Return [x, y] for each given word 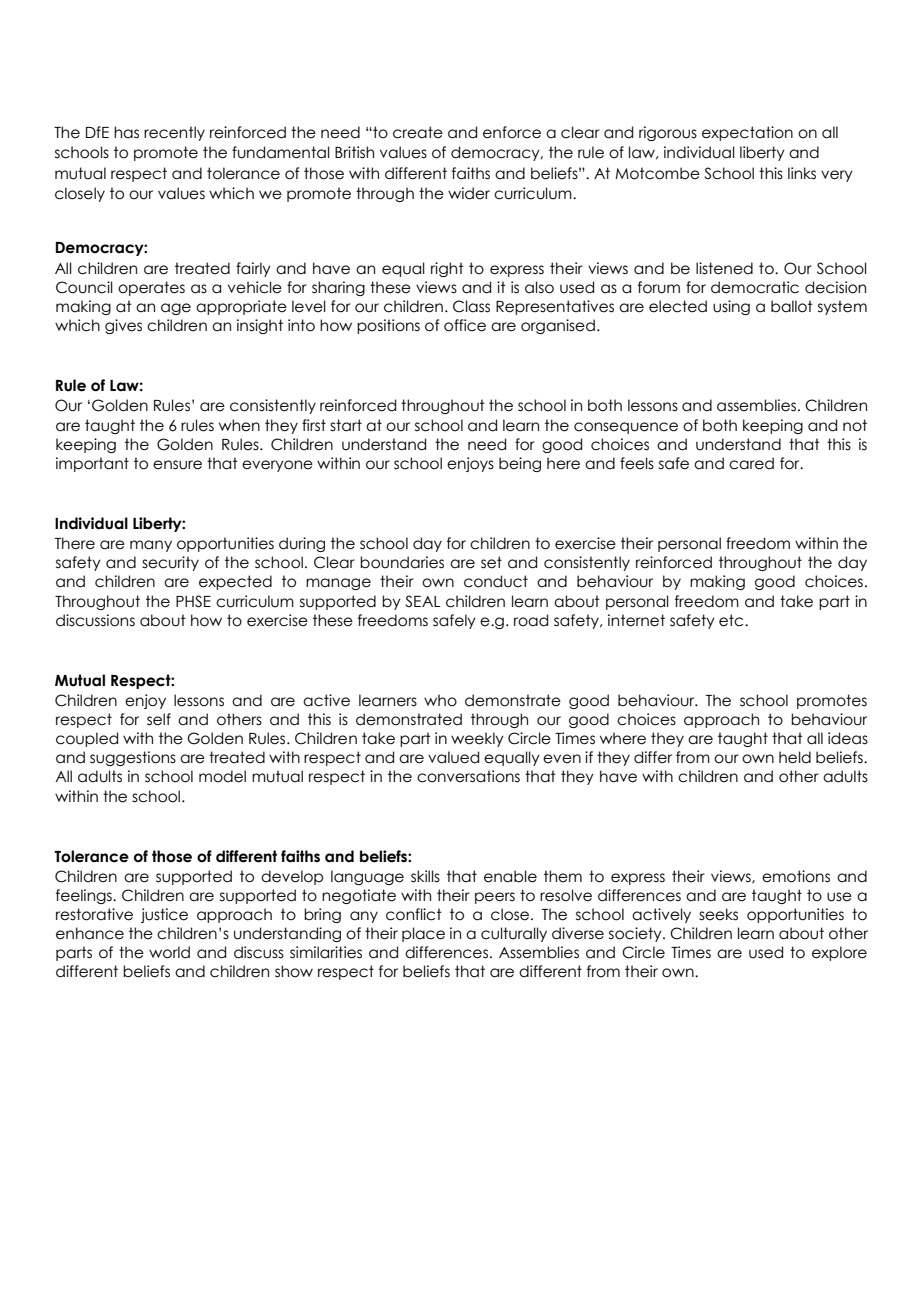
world [169, 952]
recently [174, 133]
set [491, 562]
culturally [514, 934]
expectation [747, 133]
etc [732, 620]
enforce [512, 132]
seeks [718, 914]
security [170, 563]
